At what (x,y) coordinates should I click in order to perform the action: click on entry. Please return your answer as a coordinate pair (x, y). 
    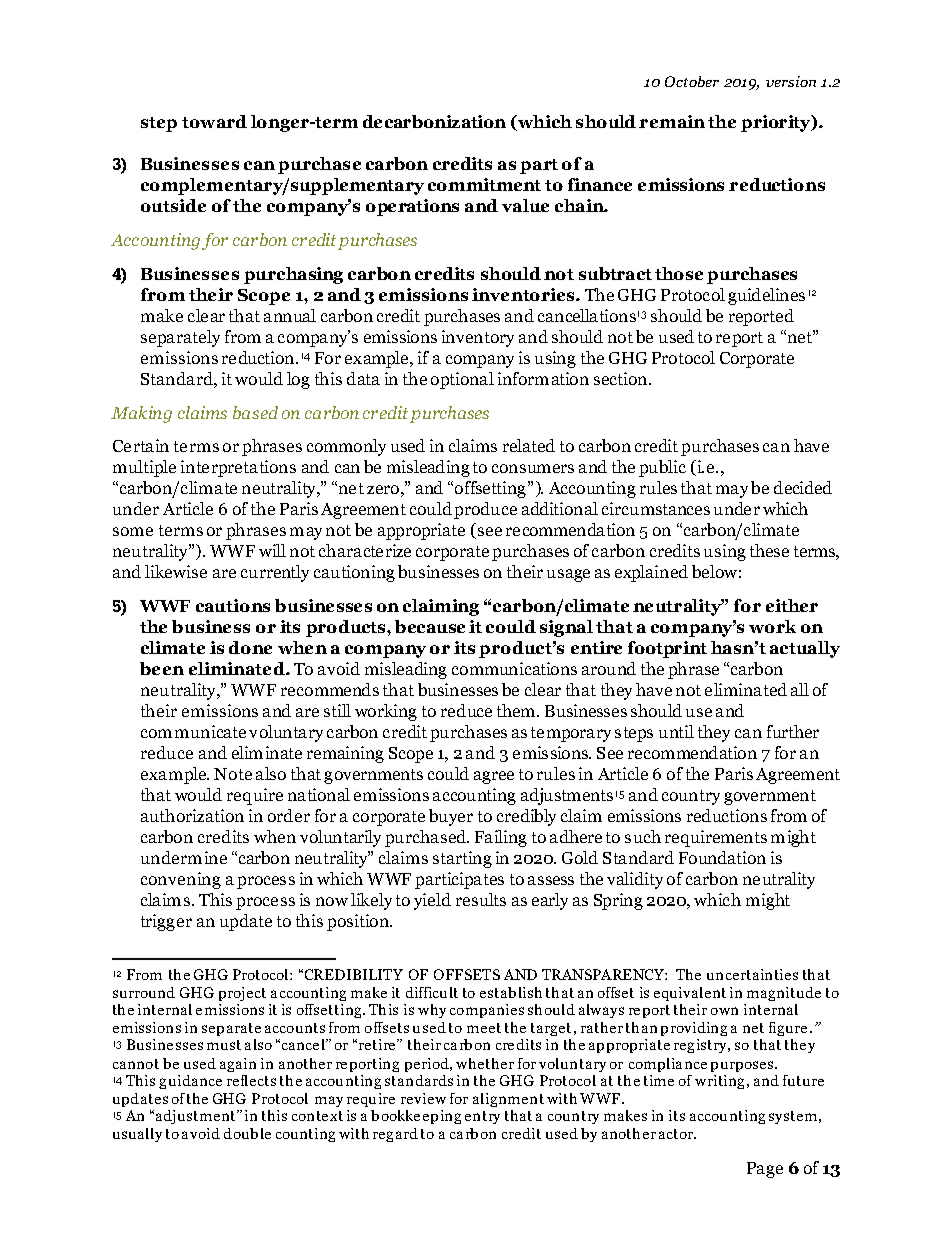
    Looking at the image, I should click on (482, 1117).
